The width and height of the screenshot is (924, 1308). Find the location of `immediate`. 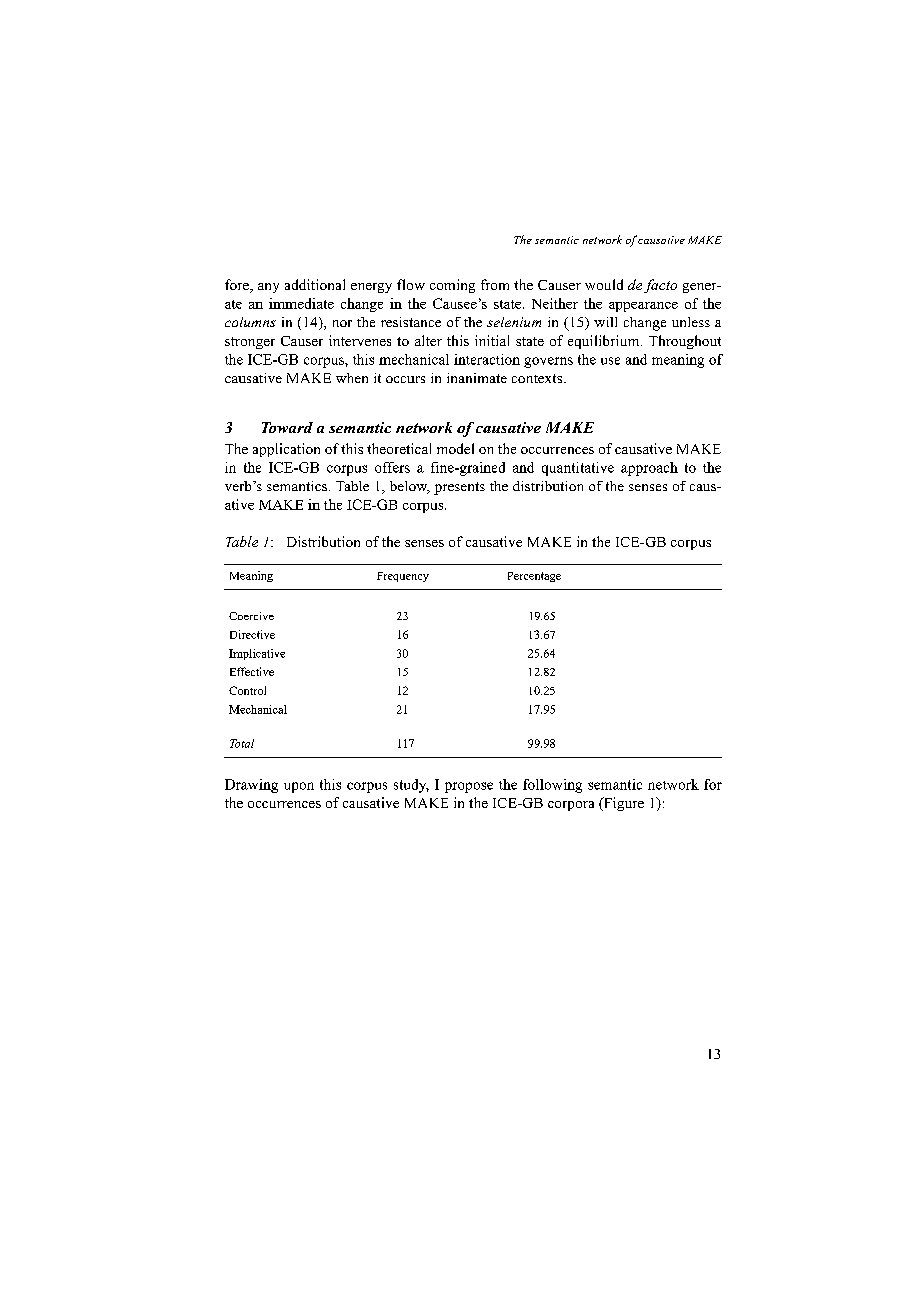

immediate is located at coordinates (301, 303).
